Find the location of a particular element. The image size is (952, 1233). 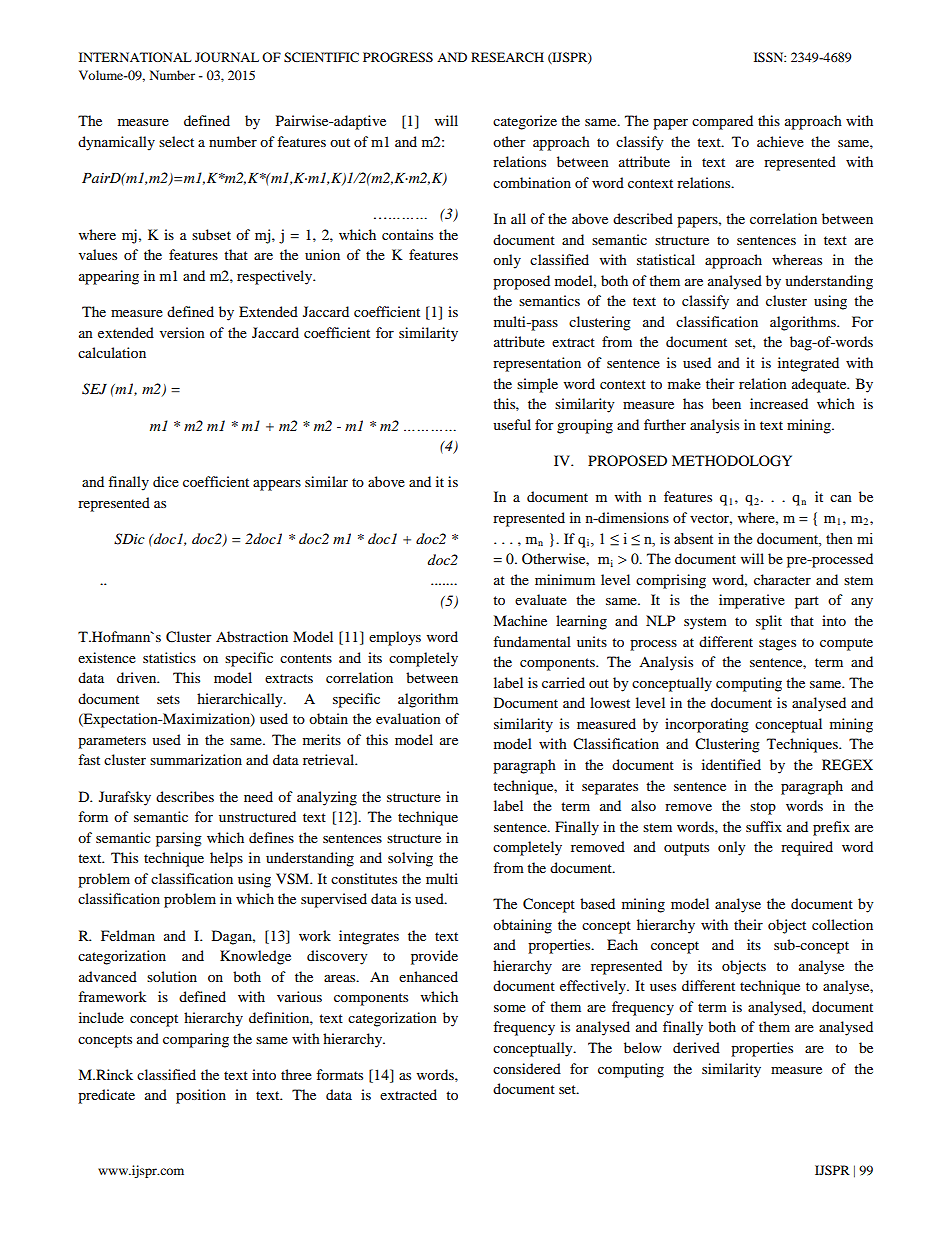

identified is located at coordinates (731, 764).
